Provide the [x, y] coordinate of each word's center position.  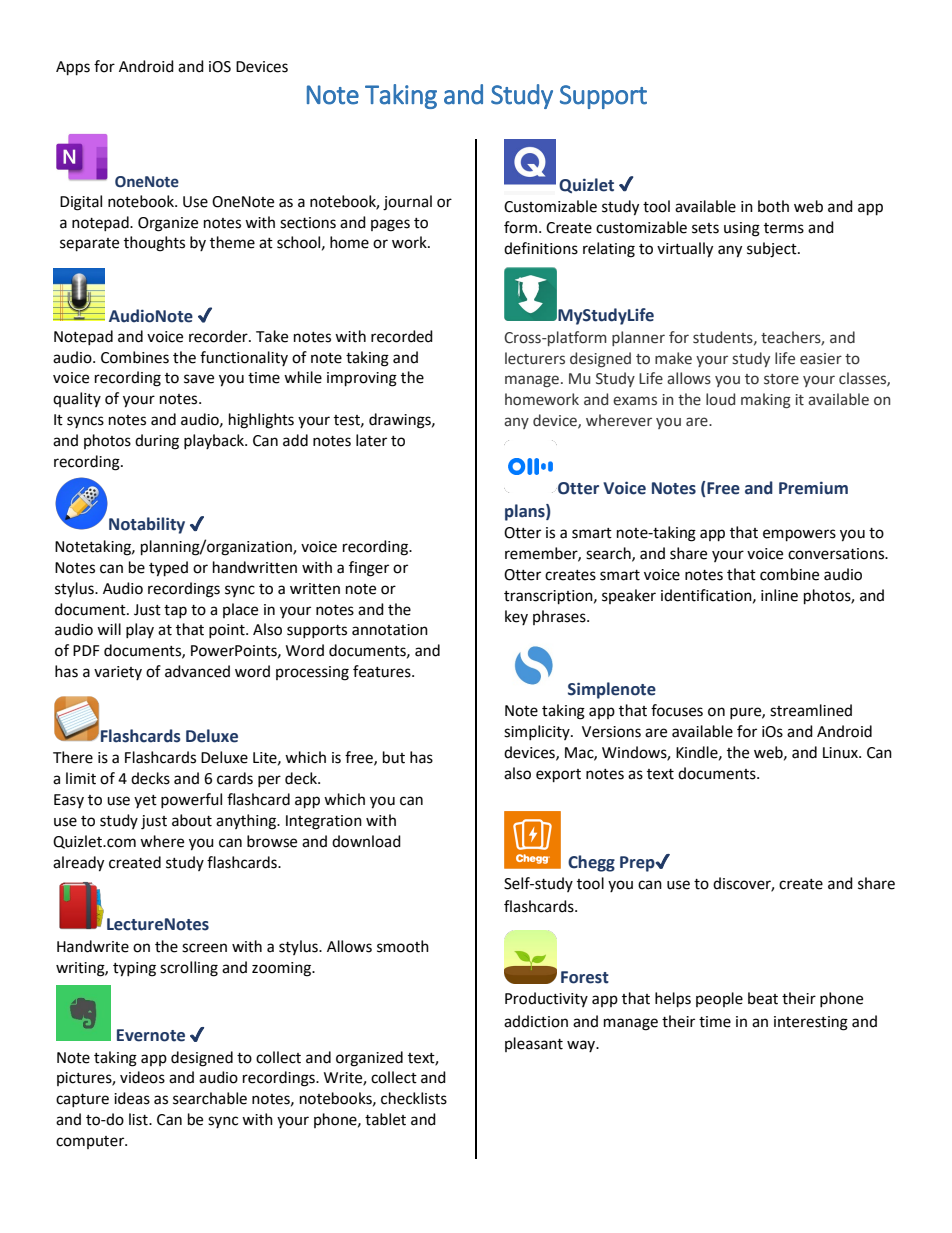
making [766, 400]
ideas [132, 1098]
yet [145, 801]
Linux [841, 753]
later [371, 440]
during [157, 442]
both [773, 206]
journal [407, 203]
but [394, 757]
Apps [73, 68]
